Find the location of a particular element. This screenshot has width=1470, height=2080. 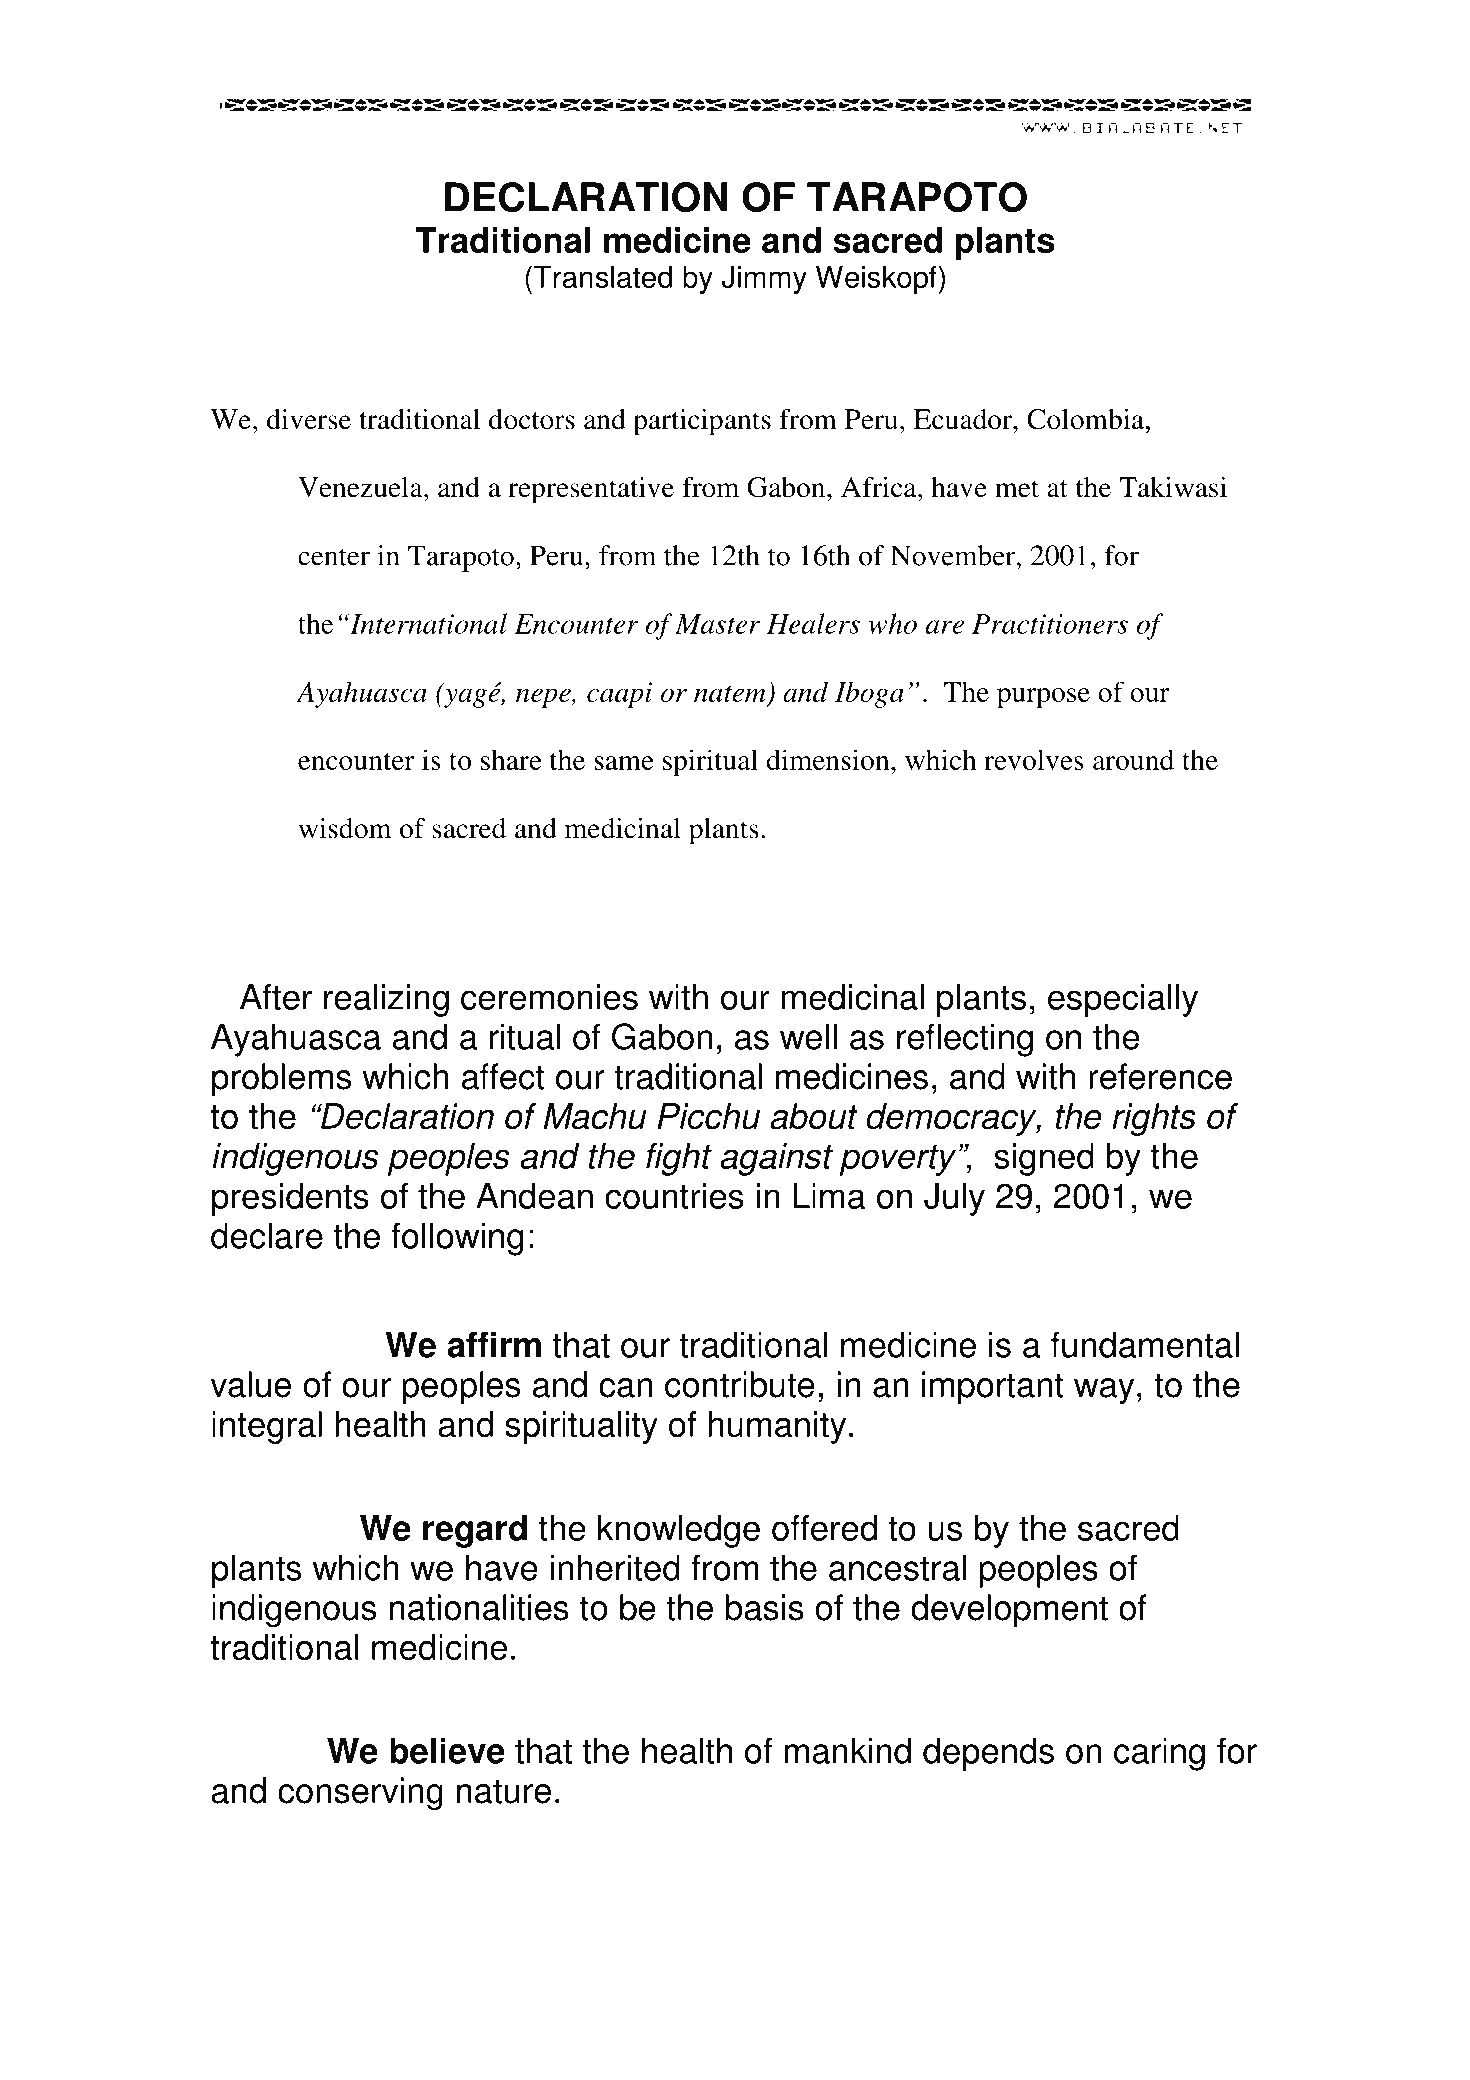

wisdom is located at coordinates (345, 828).
